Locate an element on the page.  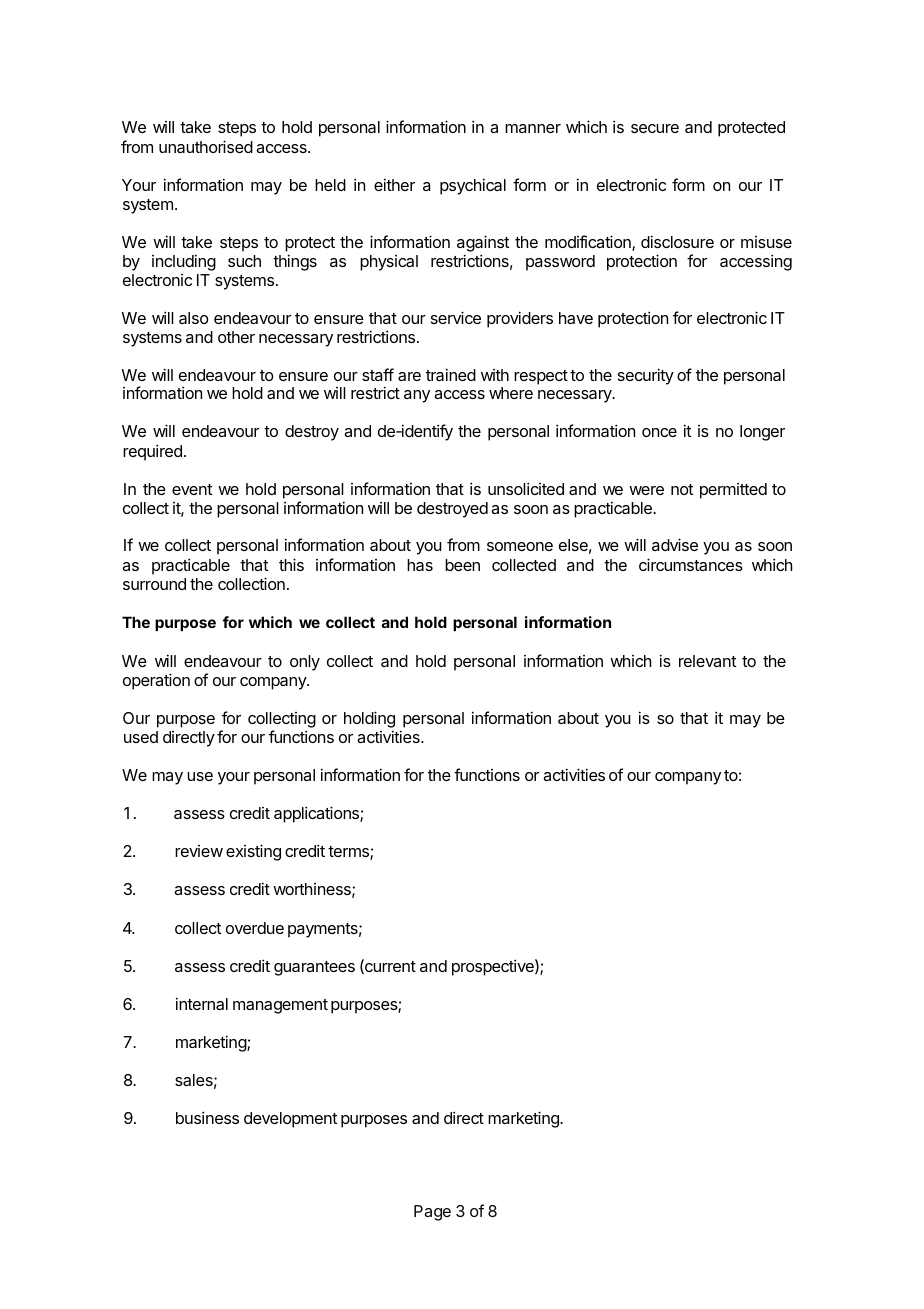
relevant is located at coordinates (707, 661).
